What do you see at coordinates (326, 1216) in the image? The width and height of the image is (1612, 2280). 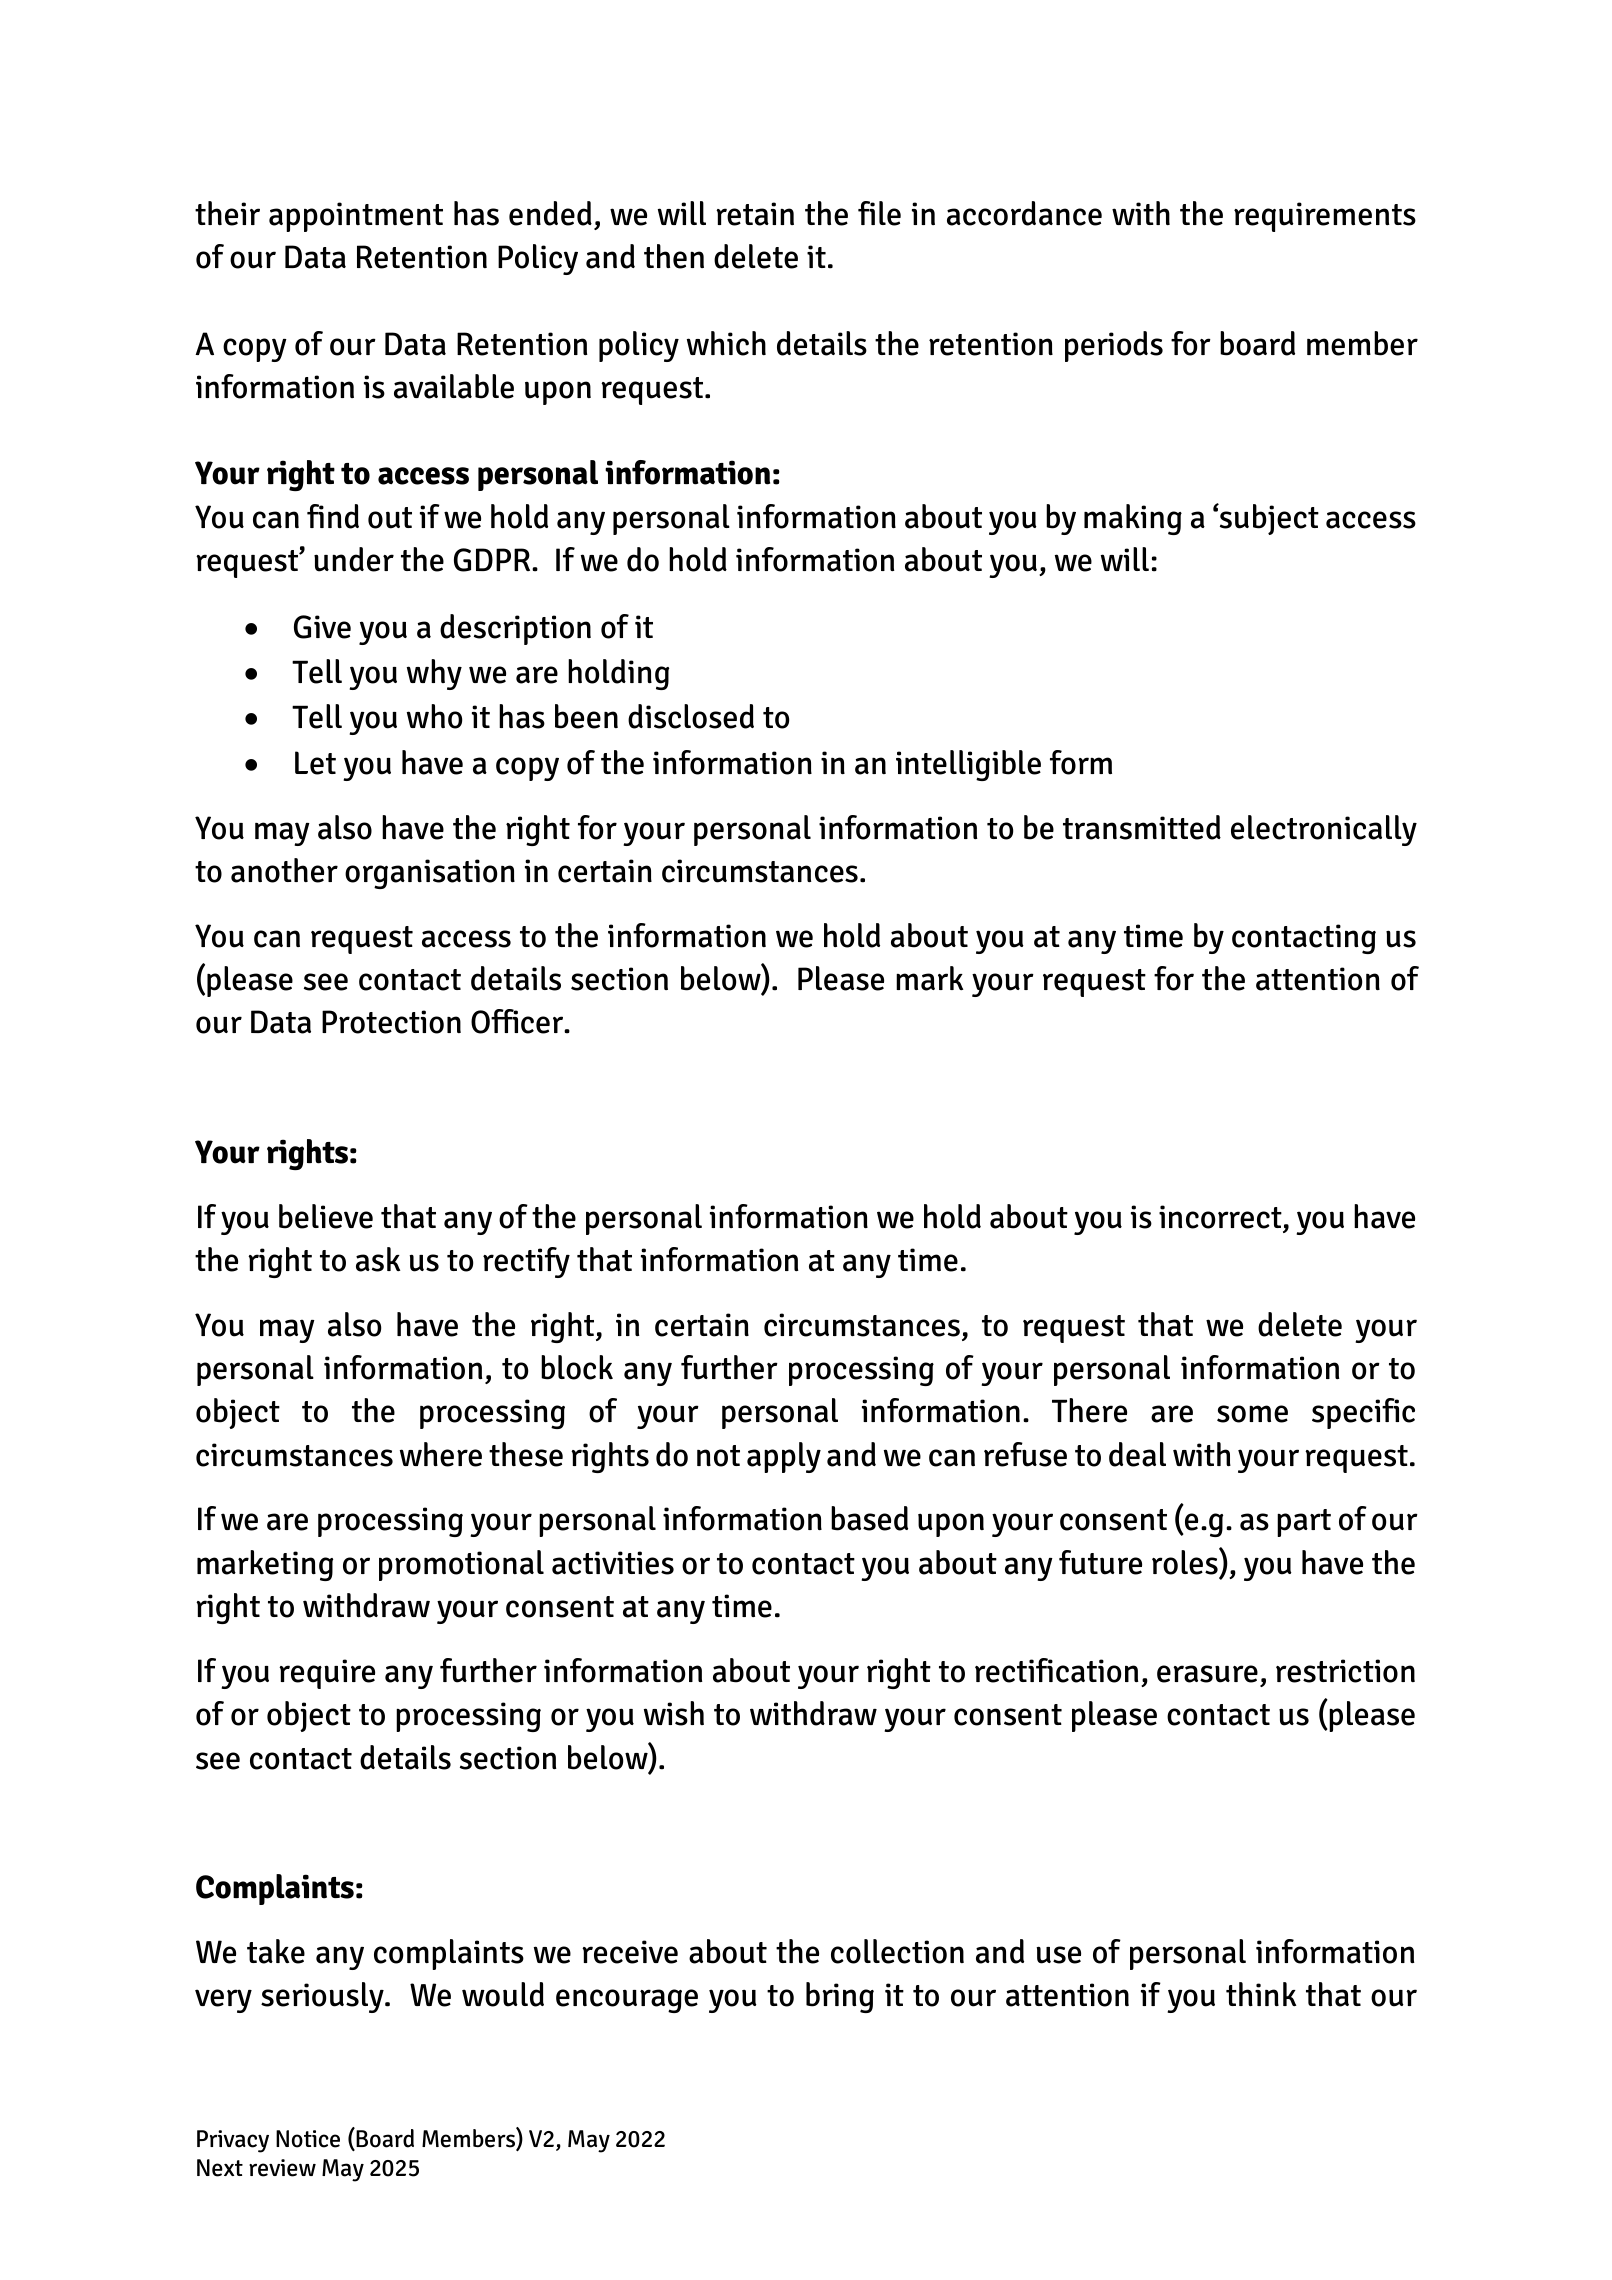 I see `believe` at bounding box center [326, 1216].
